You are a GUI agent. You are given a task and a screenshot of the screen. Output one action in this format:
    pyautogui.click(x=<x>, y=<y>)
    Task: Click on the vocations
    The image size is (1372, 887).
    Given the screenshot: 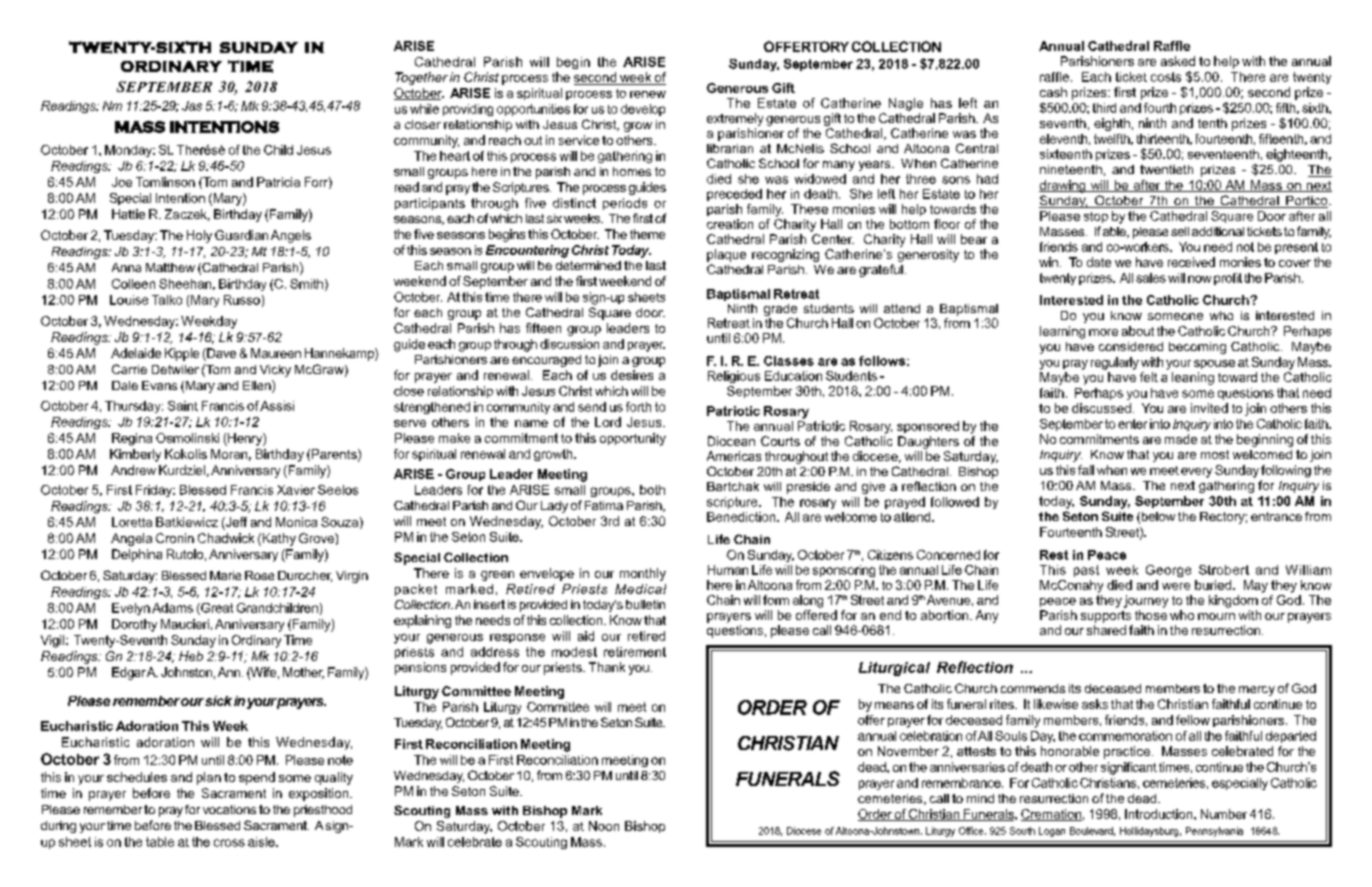 What is the action you would take?
    pyautogui.click(x=229, y=809)
